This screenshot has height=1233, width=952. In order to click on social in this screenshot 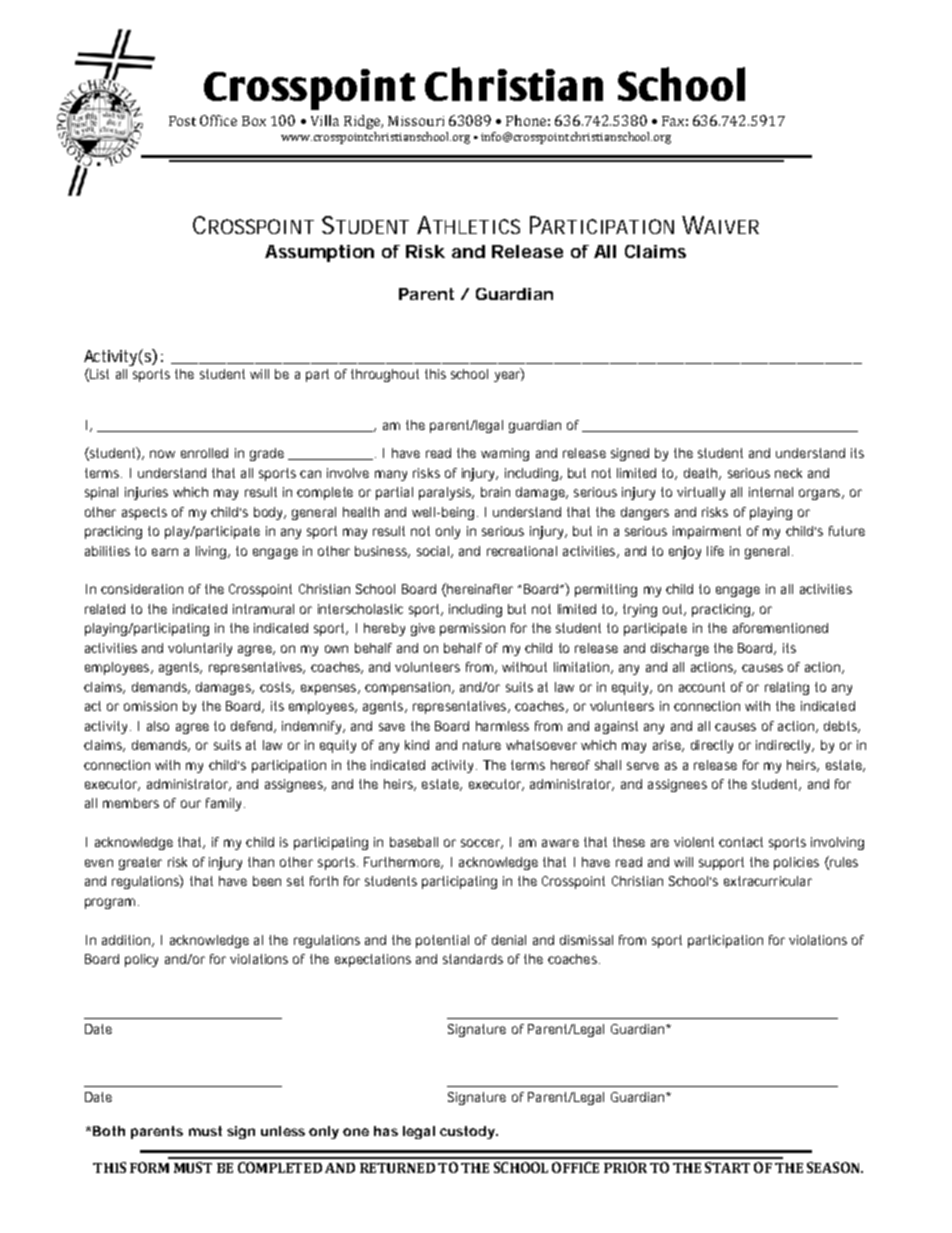, I will do `click(433, 551)`.
